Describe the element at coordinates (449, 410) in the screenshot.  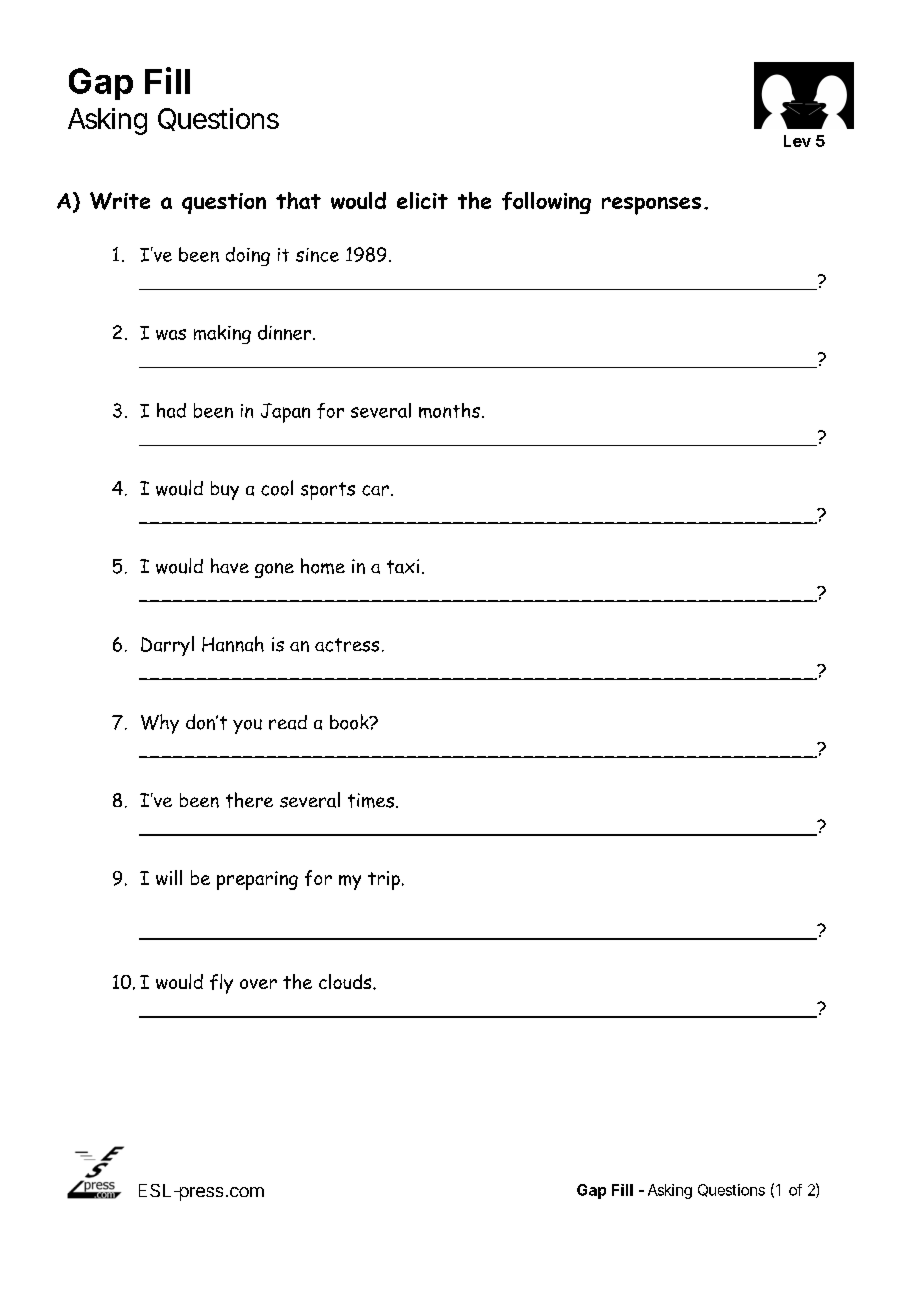
I see `months` at that location.
